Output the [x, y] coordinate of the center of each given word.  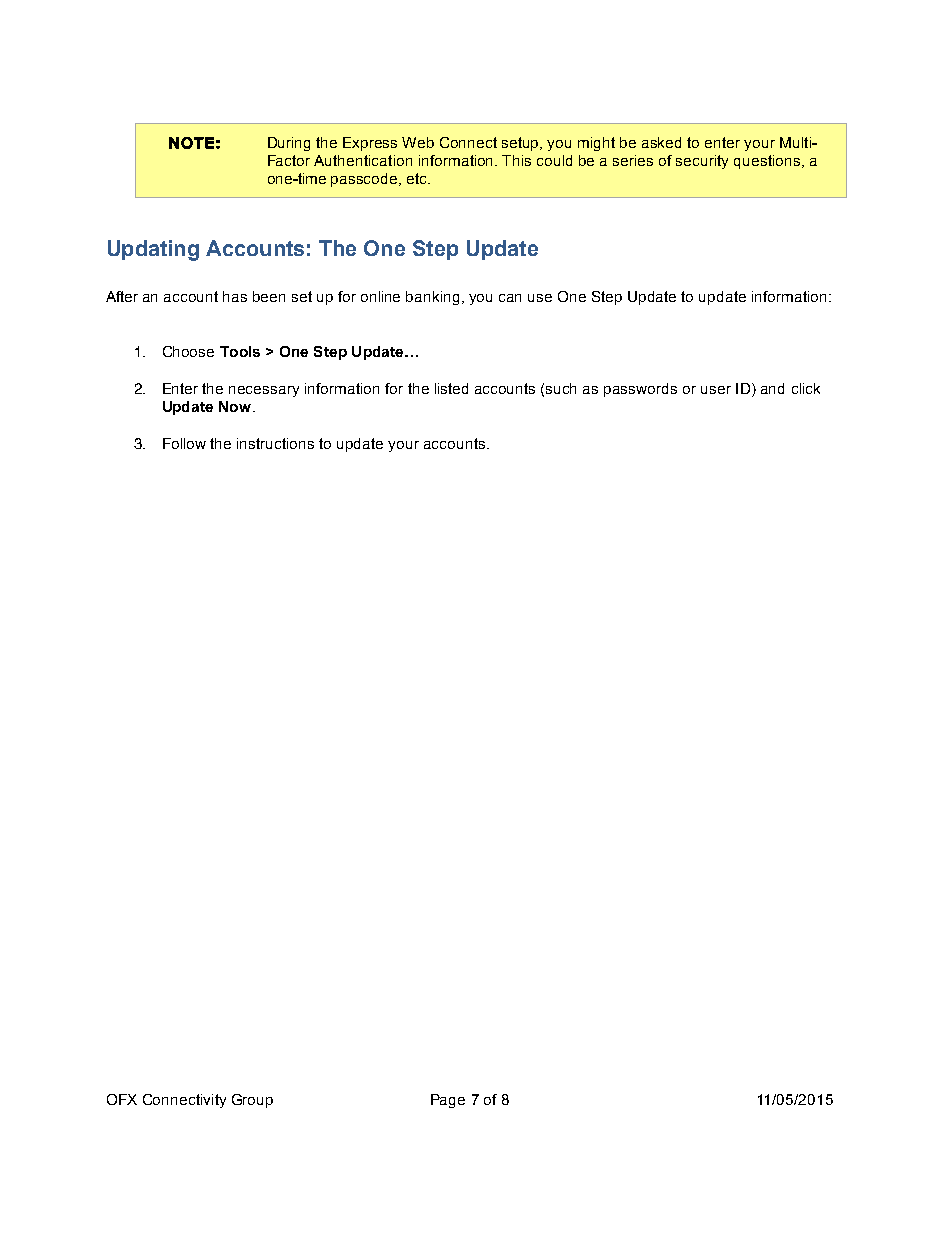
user [716, 390]
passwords [640, 390]
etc [418, 178]
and [772, 388]
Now [236, 406]
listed [451, 388]
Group [252, 1101]
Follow [184, 443]
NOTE [191, 143]
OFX [122, 1099]
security [702, 162]
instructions [275, 443]
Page [448, 1101]
